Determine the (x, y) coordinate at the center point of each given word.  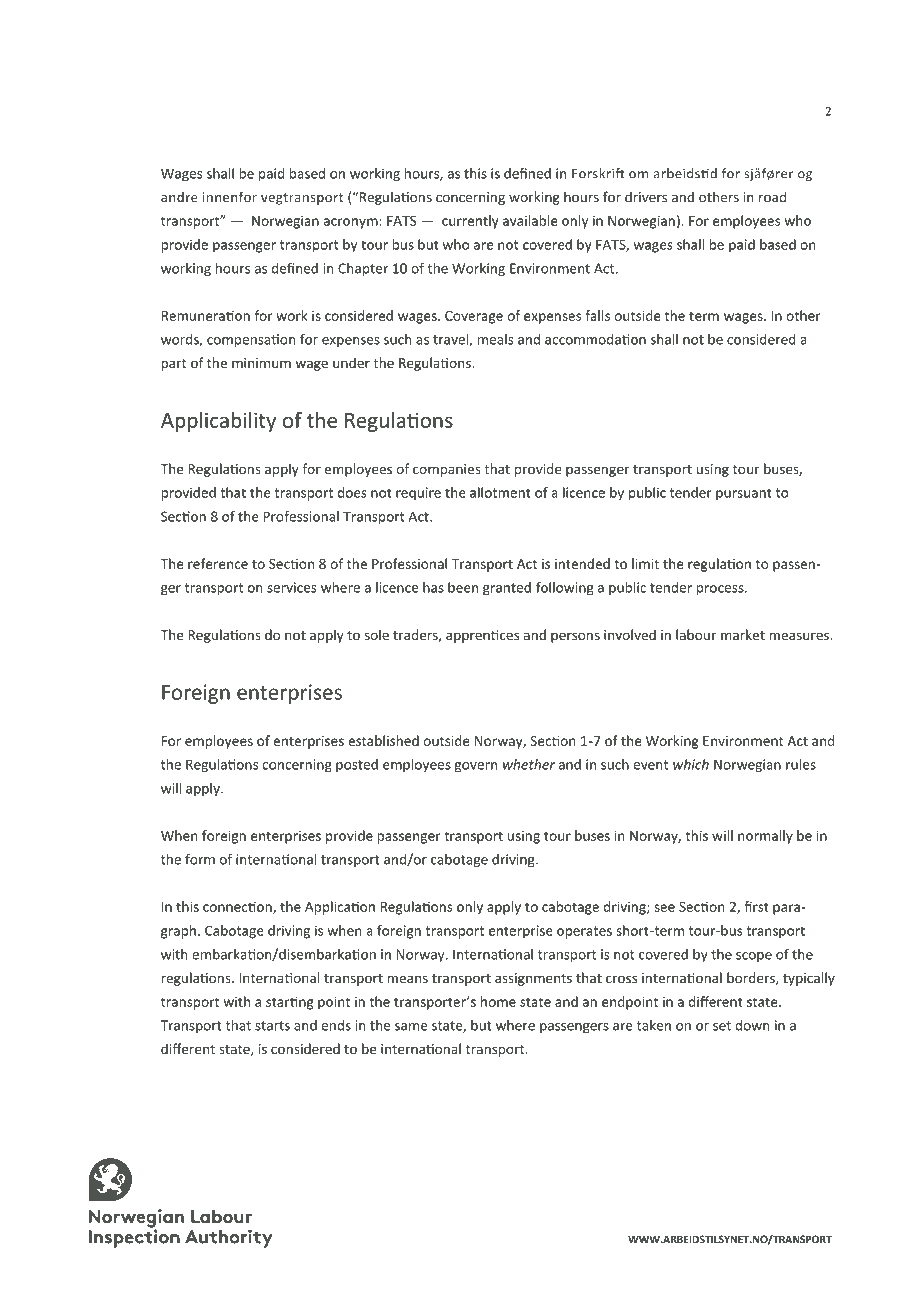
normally (765, 837)
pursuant (744, 494)
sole (377, 634)
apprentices (482, 636)
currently (470, 222)
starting (290, 1003)
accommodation (595, 339)
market (743, 634)
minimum (261, 363)
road (772, 197)
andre (179, 197)
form (200, 859)
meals (496, 339)
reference (218, 563)
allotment (500, 492)
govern (475, 767)
